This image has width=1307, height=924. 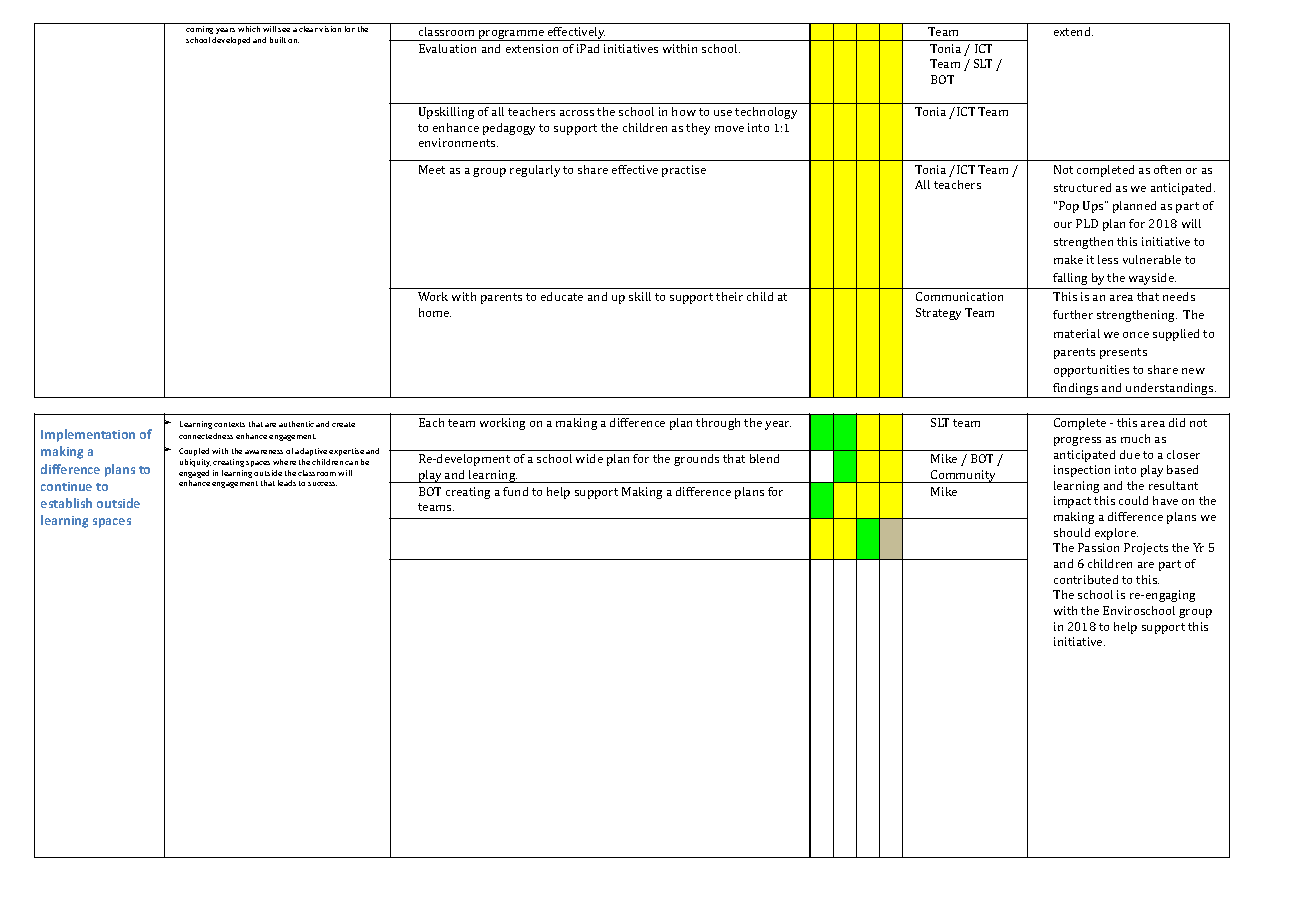 I want to click on home, so click(x=435, y=312).
